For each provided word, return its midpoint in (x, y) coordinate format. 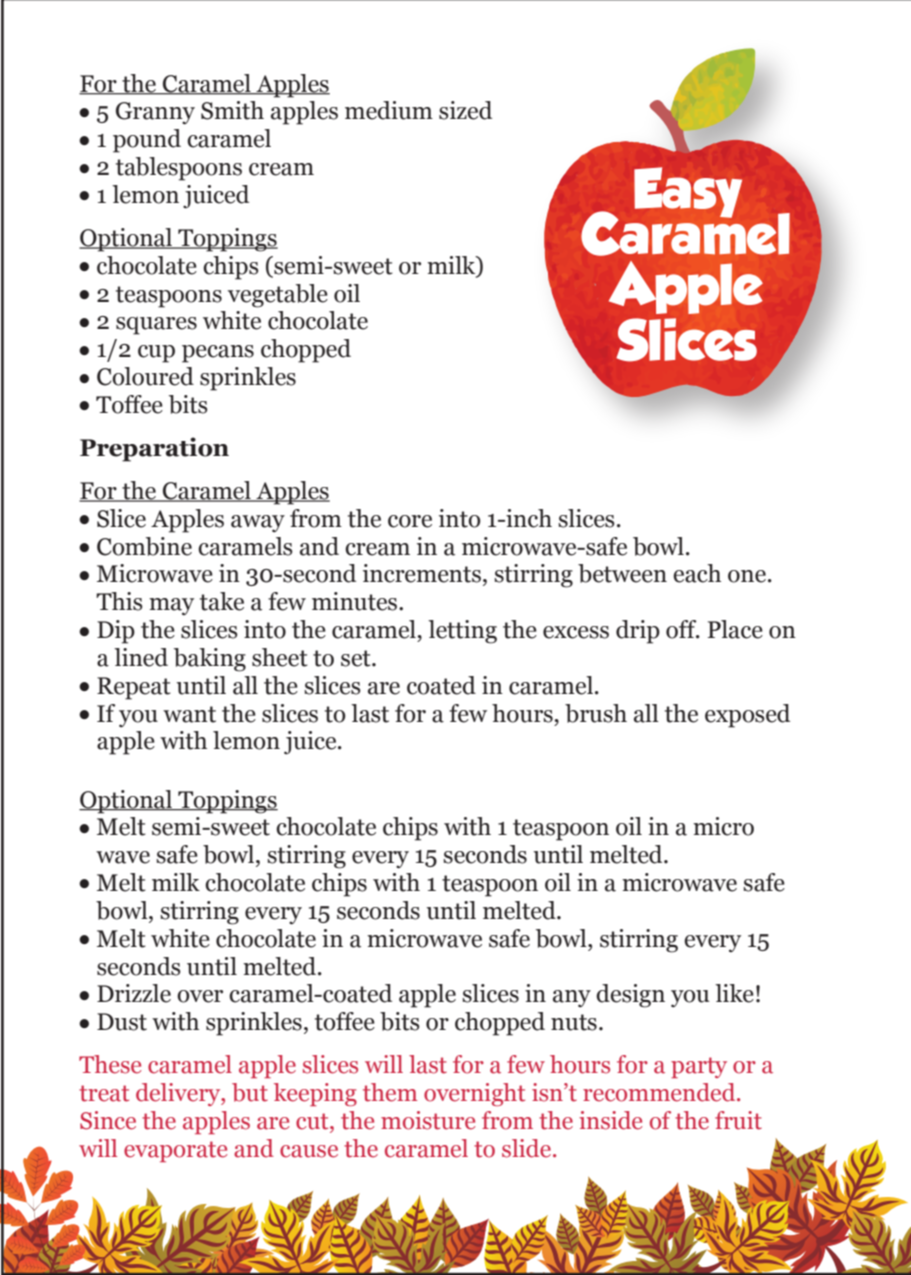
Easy (688, 192)
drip (638, 632)
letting (462, 632)
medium (389, 110)
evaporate (175, 1151)
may (171, 607)
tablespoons (179, 169)
